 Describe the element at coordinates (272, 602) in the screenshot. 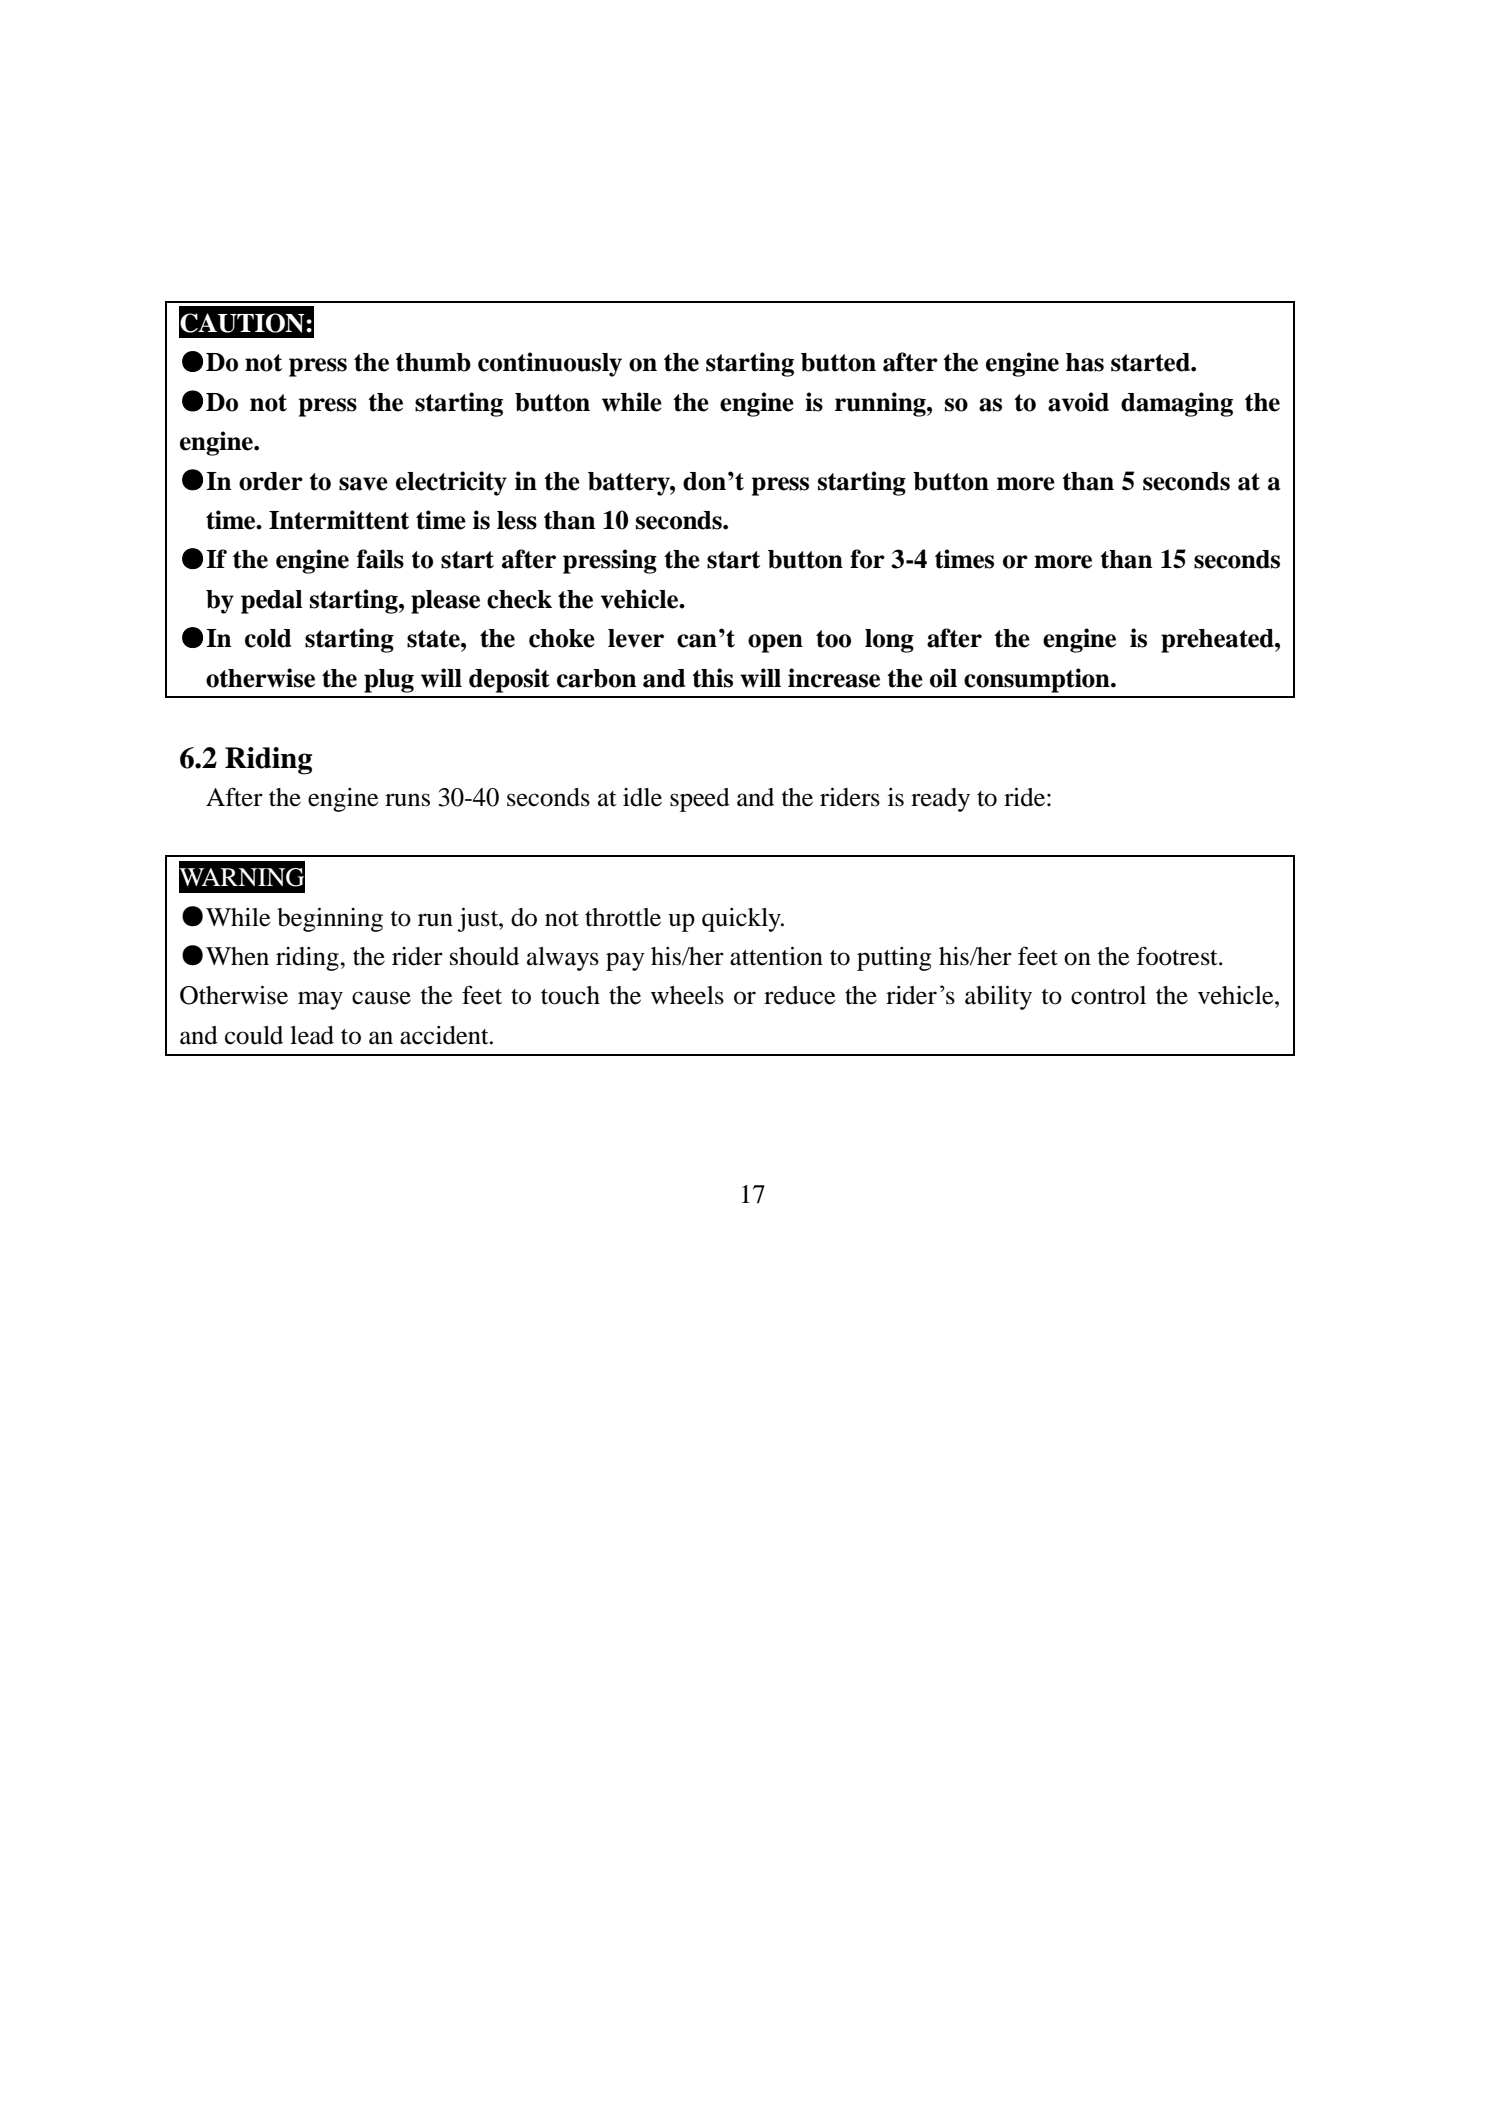

I see `pedal` at that location.
